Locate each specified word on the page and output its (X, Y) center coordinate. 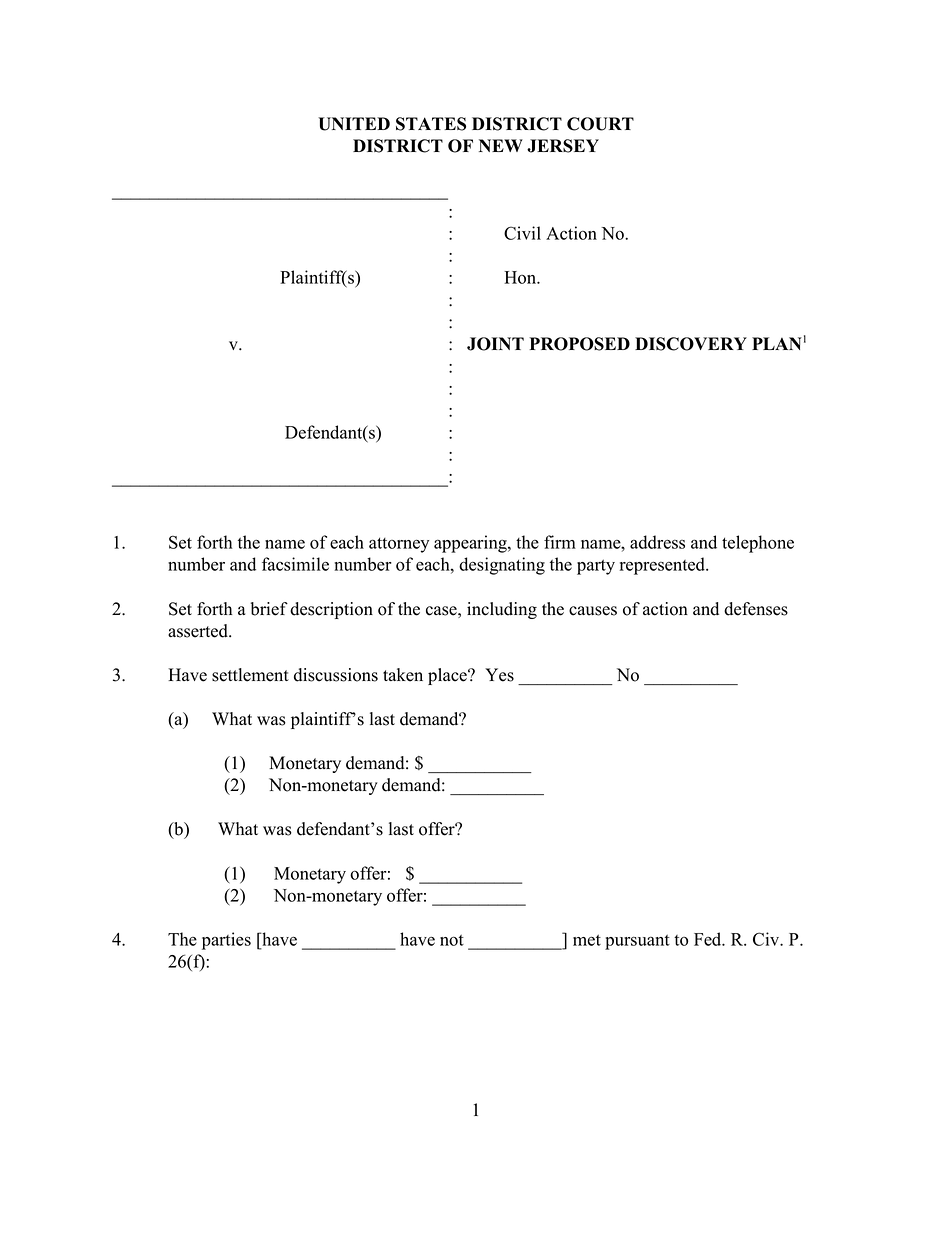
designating (502, 566)
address (657, 542)
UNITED (354, 124)
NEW (501, 145)
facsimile (295, 564)
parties (226, 941)
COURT (600, 124)
